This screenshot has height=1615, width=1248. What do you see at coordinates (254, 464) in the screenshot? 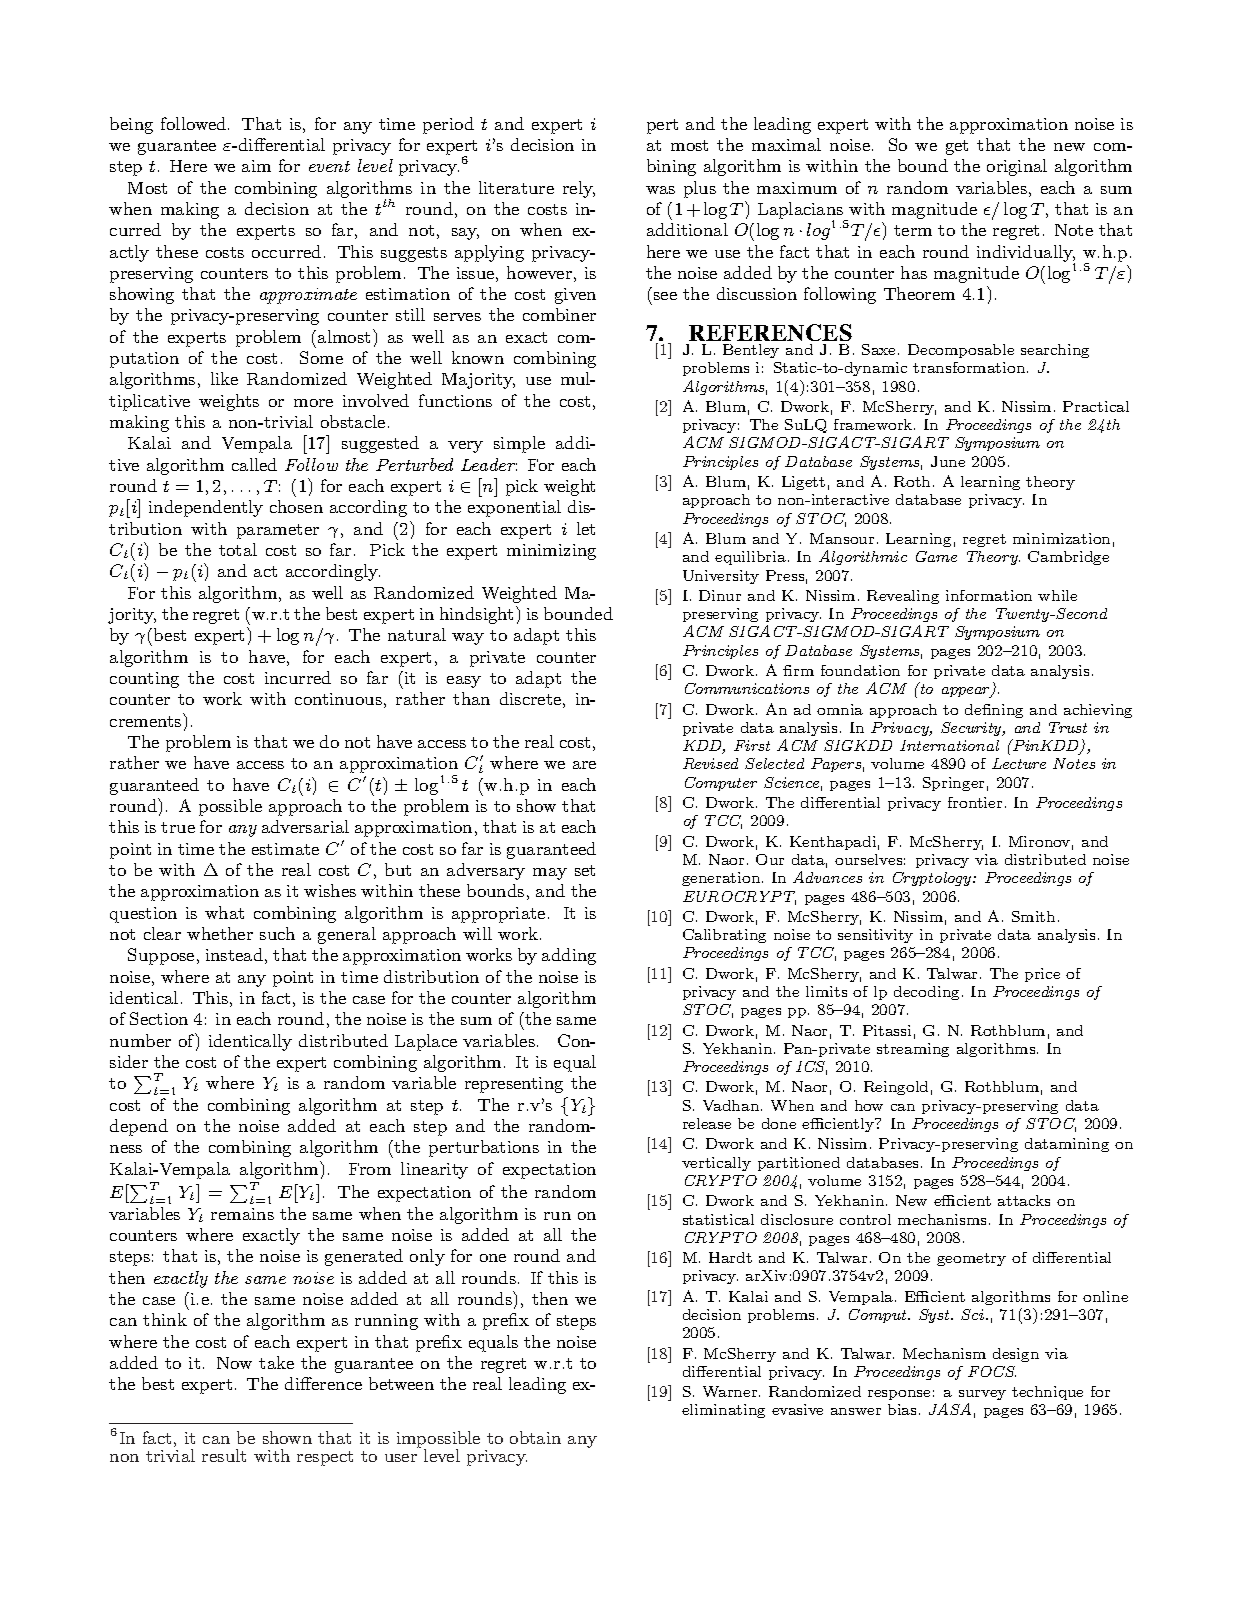
I see `called` at bounding box center [254, 464].
